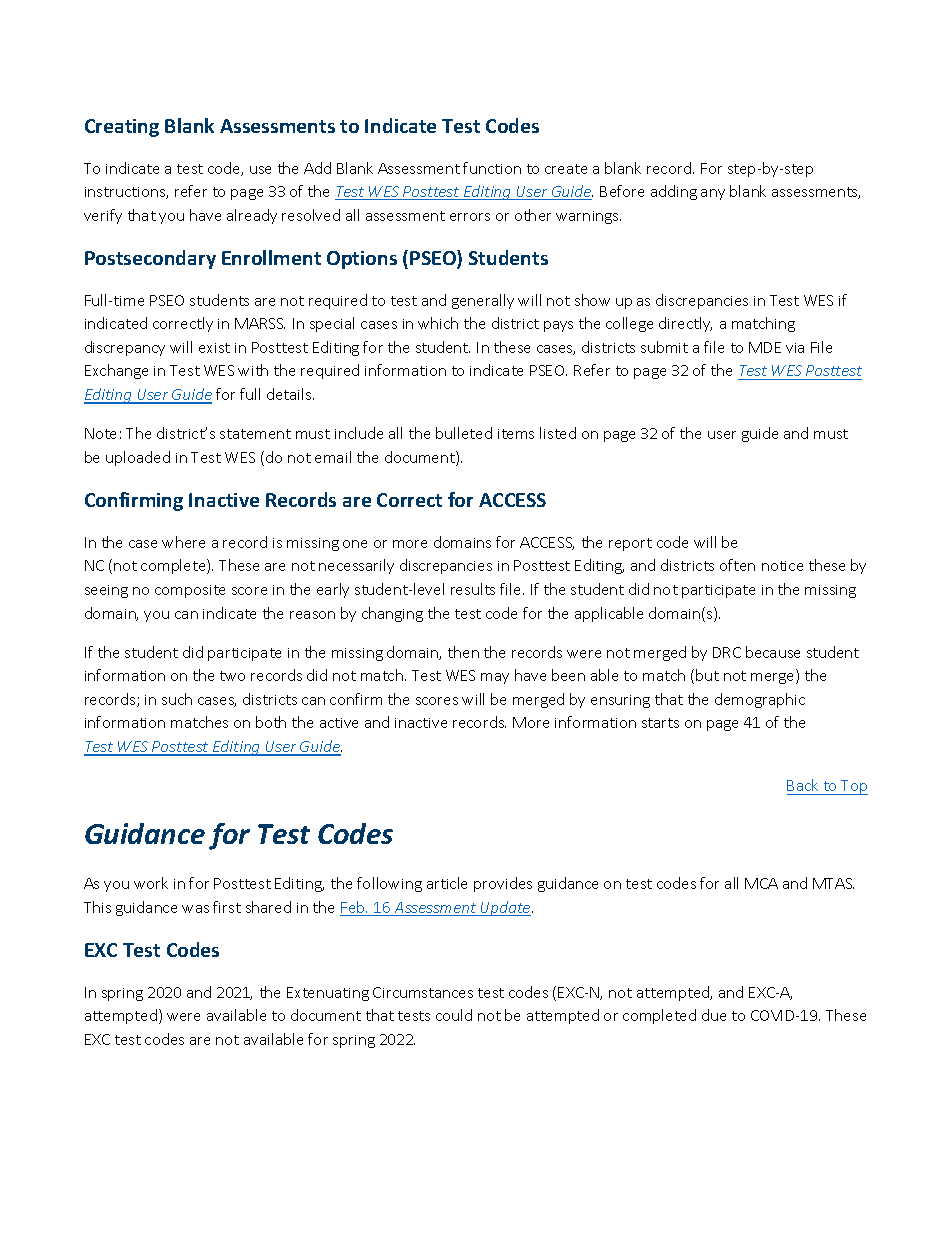 The width and height of the document is (952, 1233). What do you see at coordinates (454, 1015) in the document?
I see `could` at bounding box center [454, 1015].
